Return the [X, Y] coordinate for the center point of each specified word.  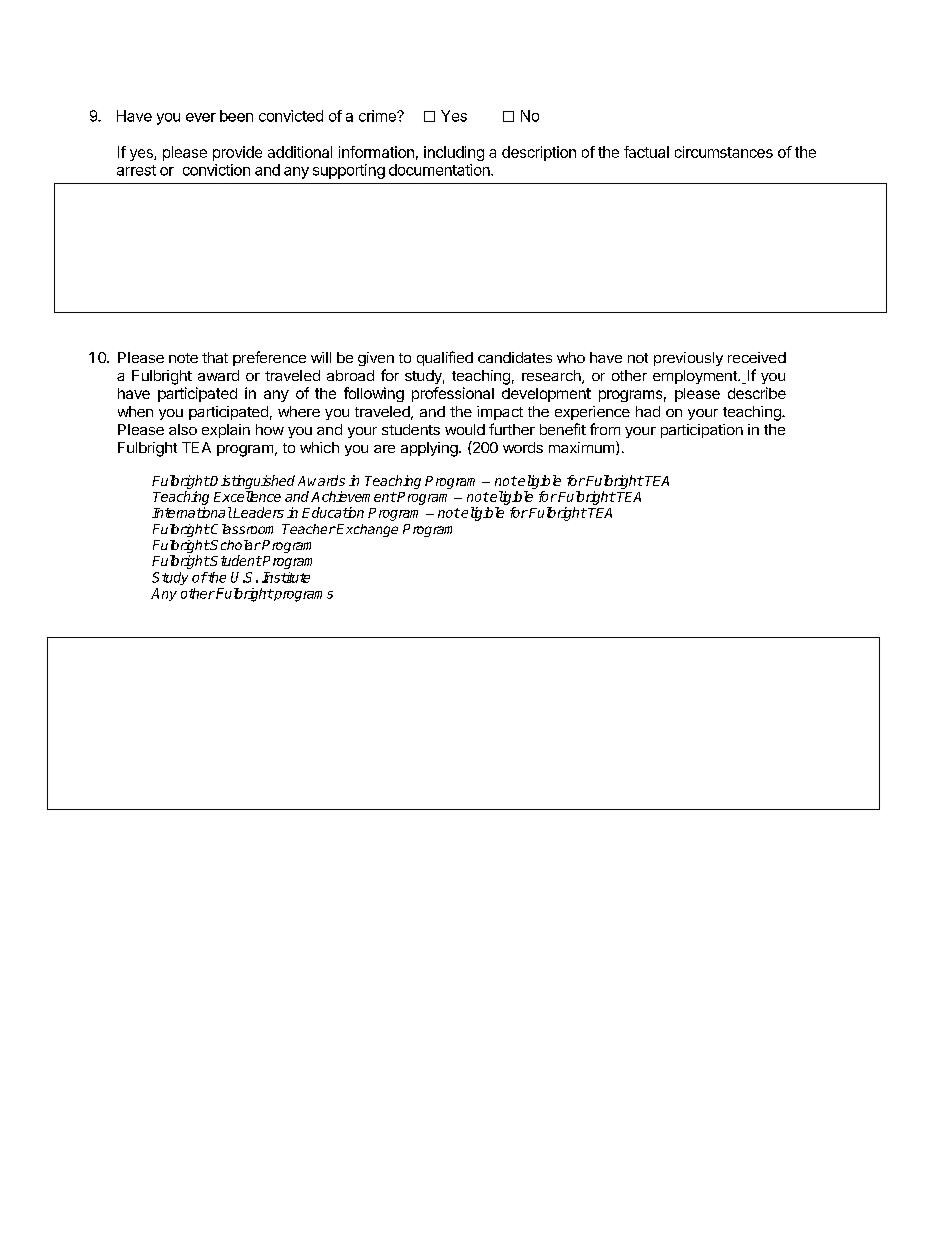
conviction [216, 170]
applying [429, 449]
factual [646, 152]
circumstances [724, 152]
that [215, 357]
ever [201, 117]
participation [702, 431]
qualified [445, 358]
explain [226, 431]
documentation [440, 170]
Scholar [235, 545]
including [454, 153]
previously [688, 359]
